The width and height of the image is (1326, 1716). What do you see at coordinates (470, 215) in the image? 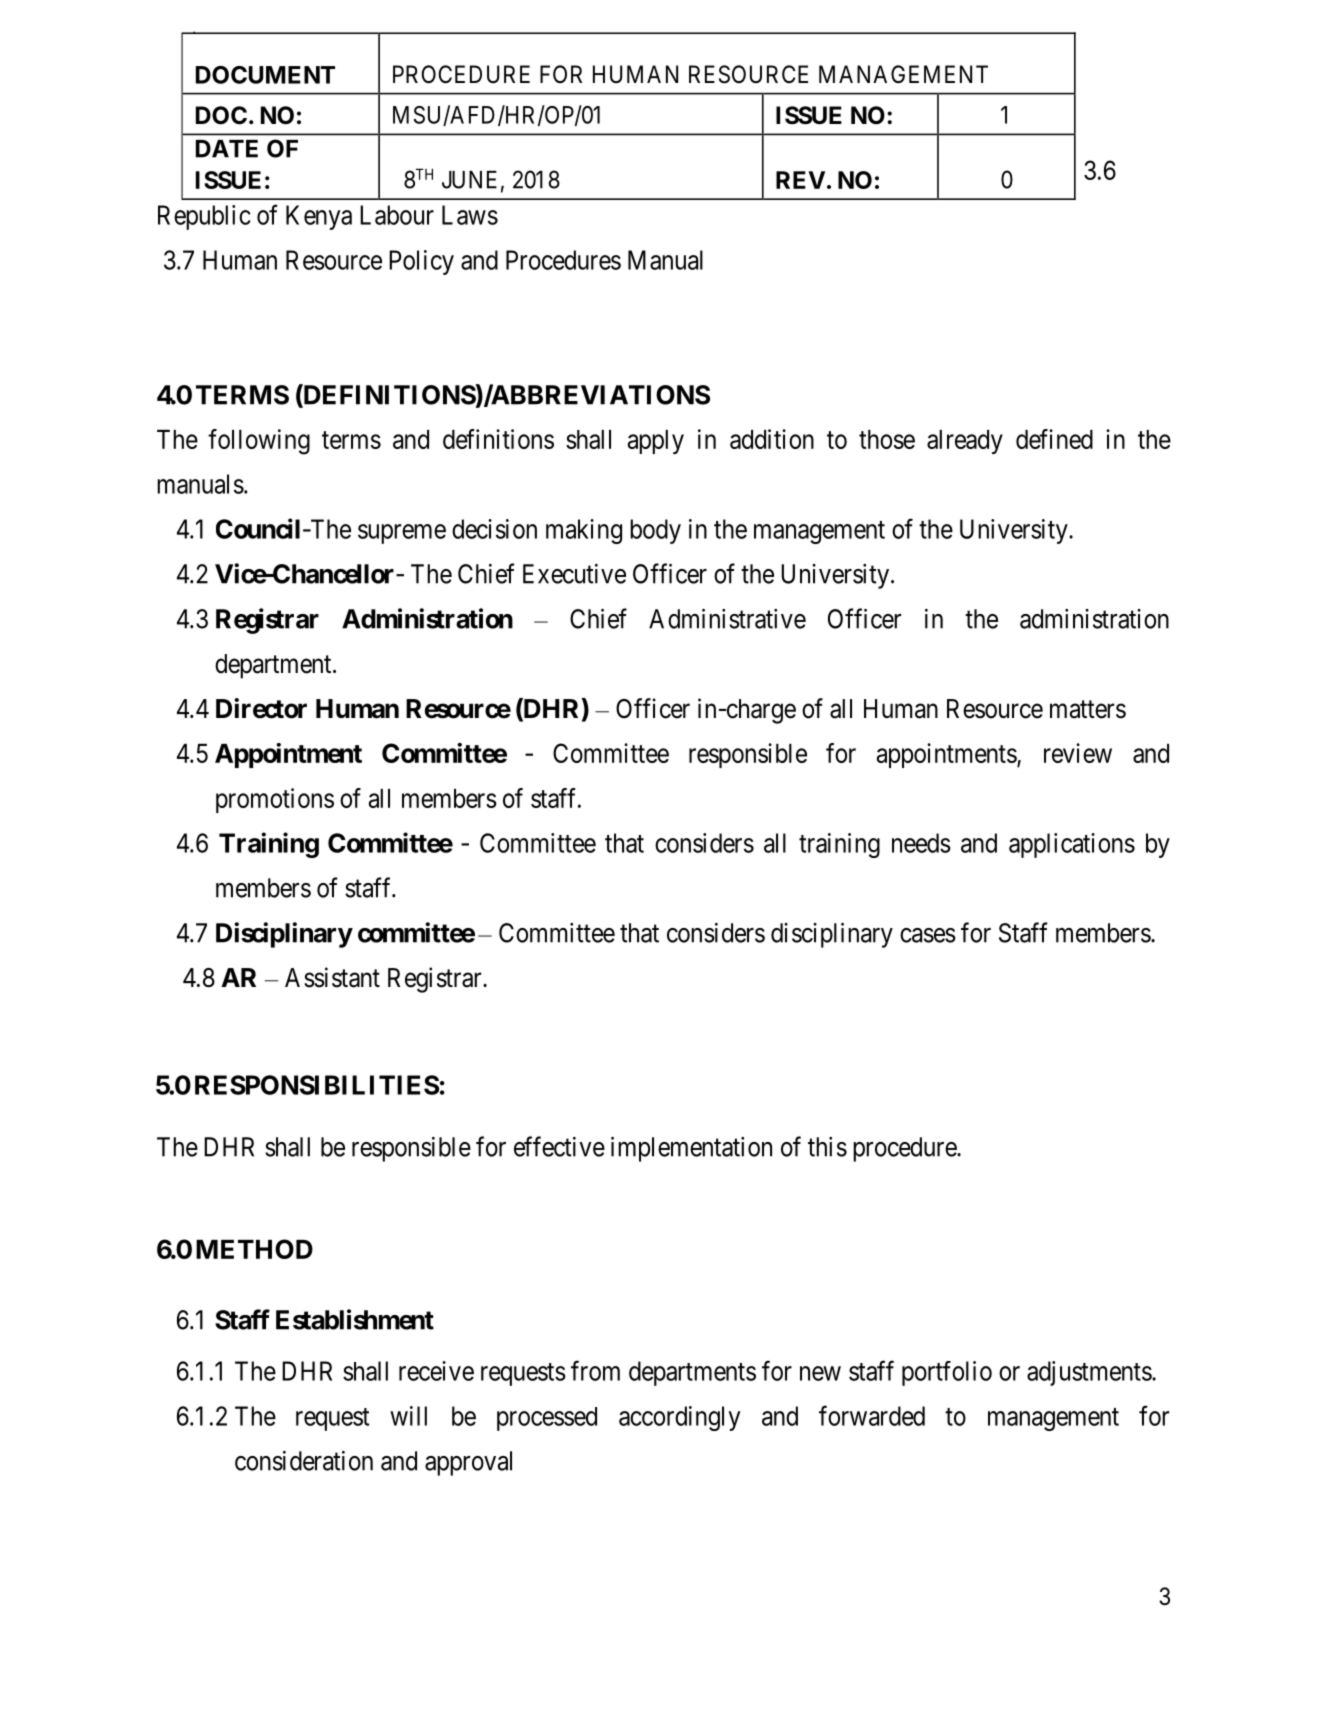
I see `Laws` at bounding box center [470, 215].
